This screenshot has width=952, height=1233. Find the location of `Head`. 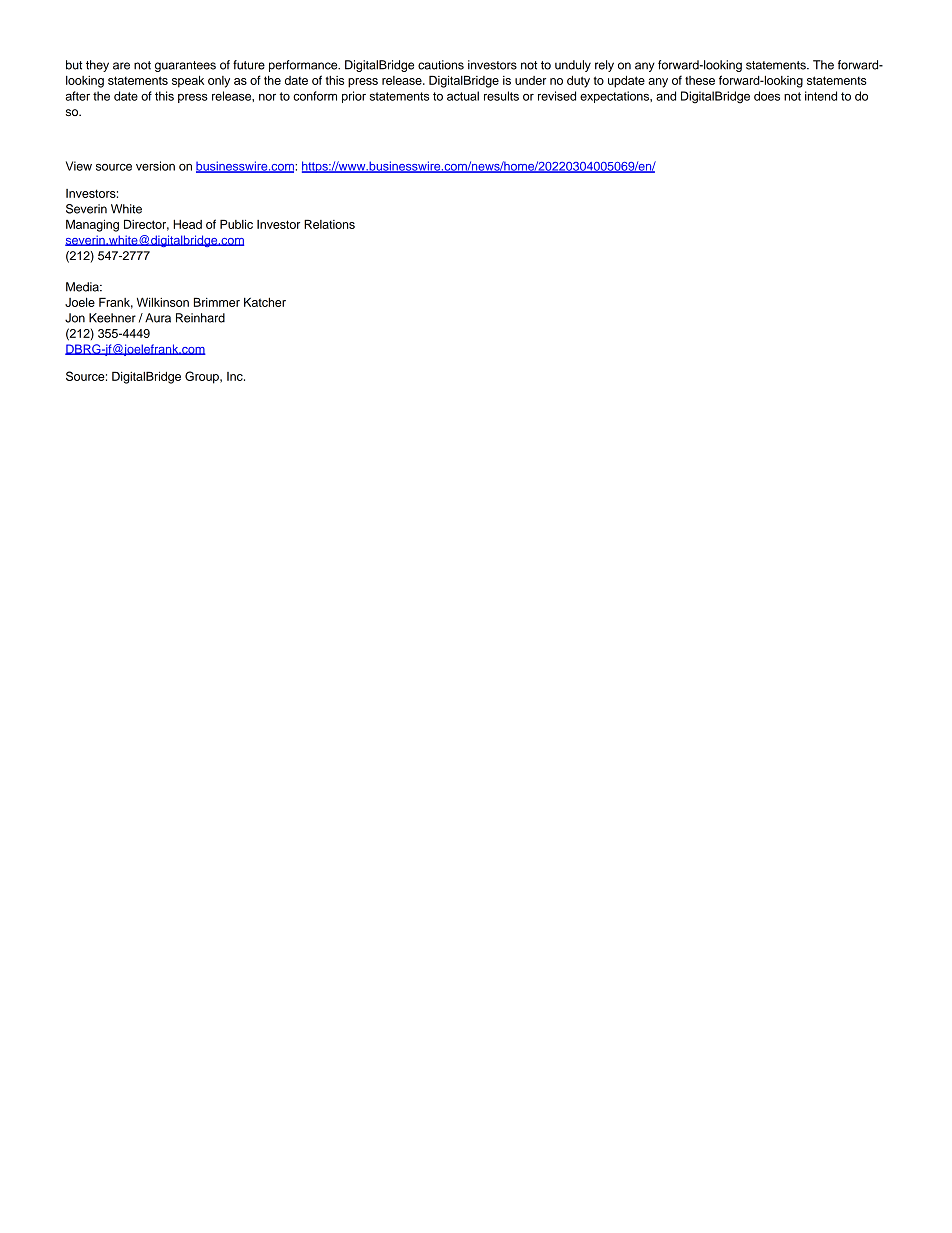

Head is located at coordinates (187, 224).
